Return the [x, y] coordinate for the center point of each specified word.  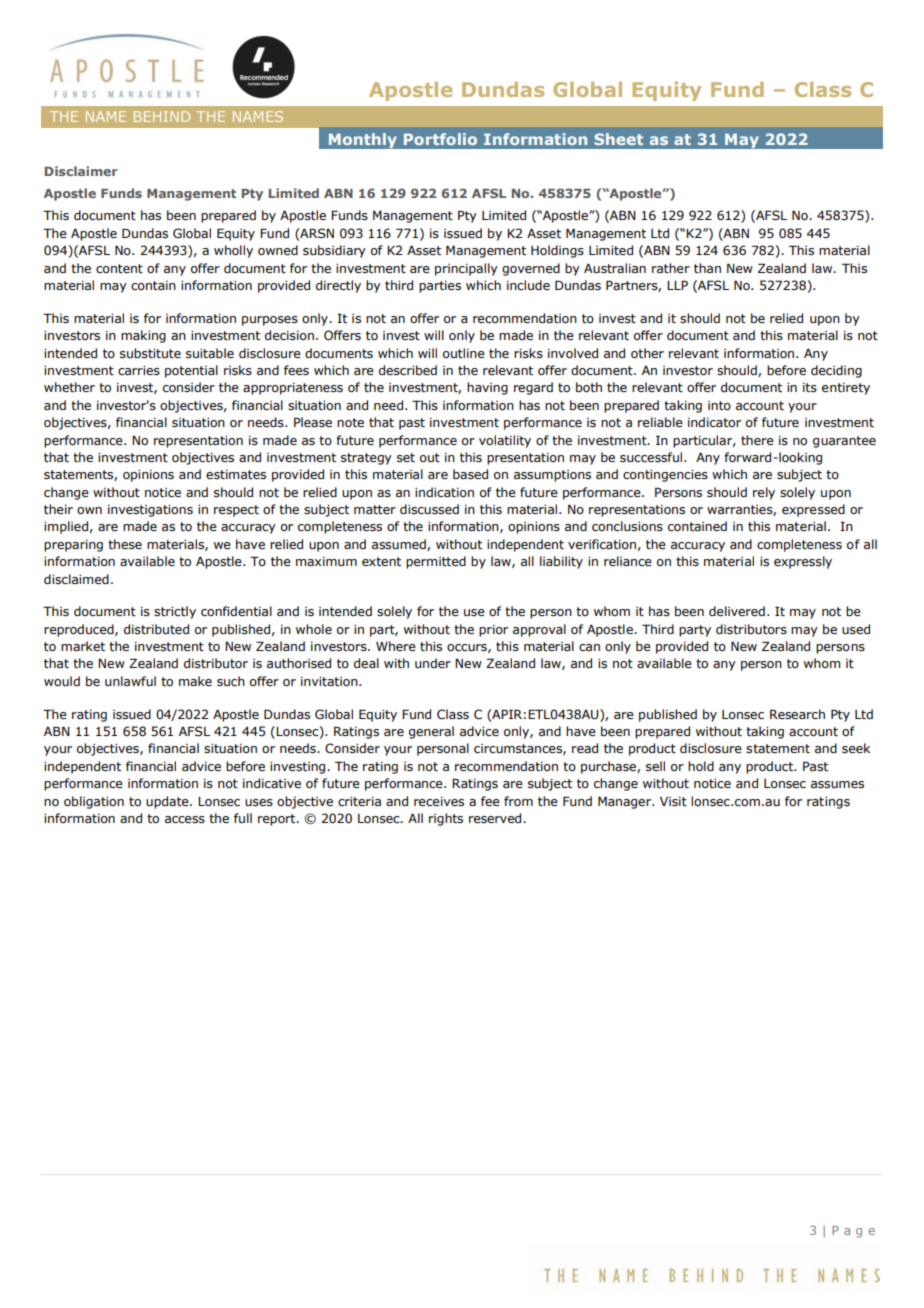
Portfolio [440, 139]
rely [764, 493]
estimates [236, 474]
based [470, 474]
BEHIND [162, 116]
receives [439, 801]
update [168, 802]
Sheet [618, 139]
